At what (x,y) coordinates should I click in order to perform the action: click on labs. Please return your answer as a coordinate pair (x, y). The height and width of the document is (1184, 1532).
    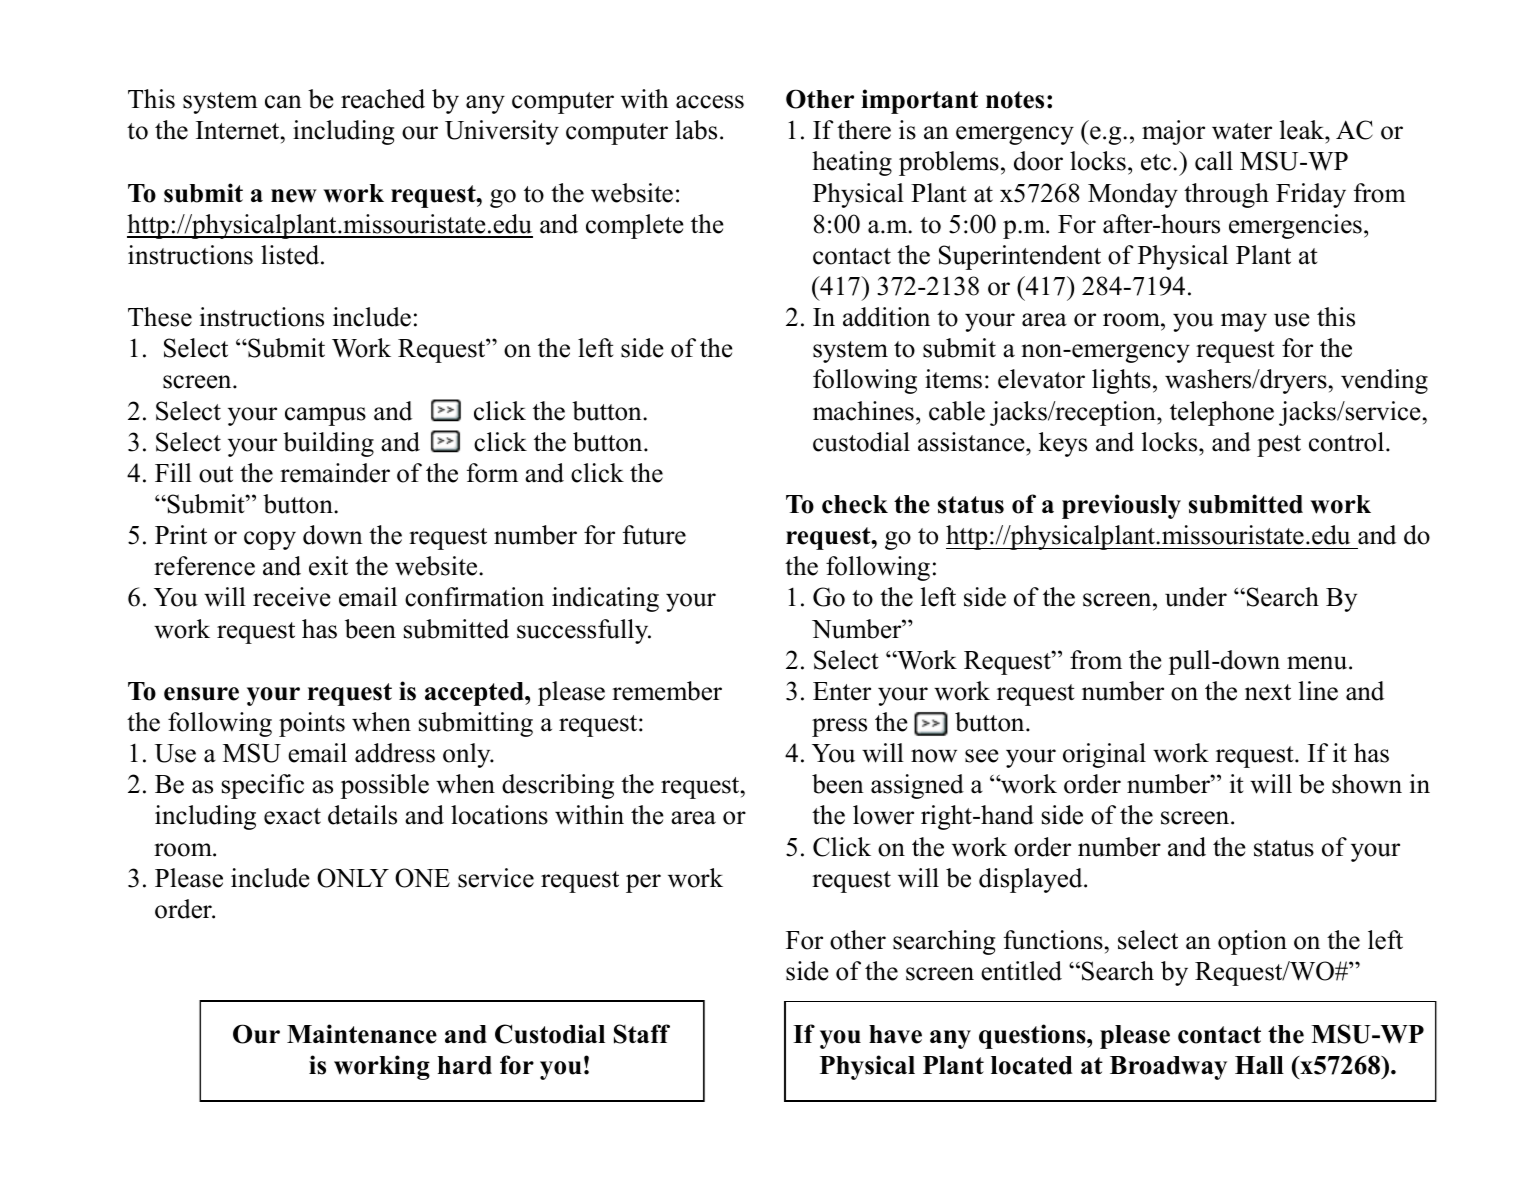
    Looking at the image, I should click on (696, 130).
